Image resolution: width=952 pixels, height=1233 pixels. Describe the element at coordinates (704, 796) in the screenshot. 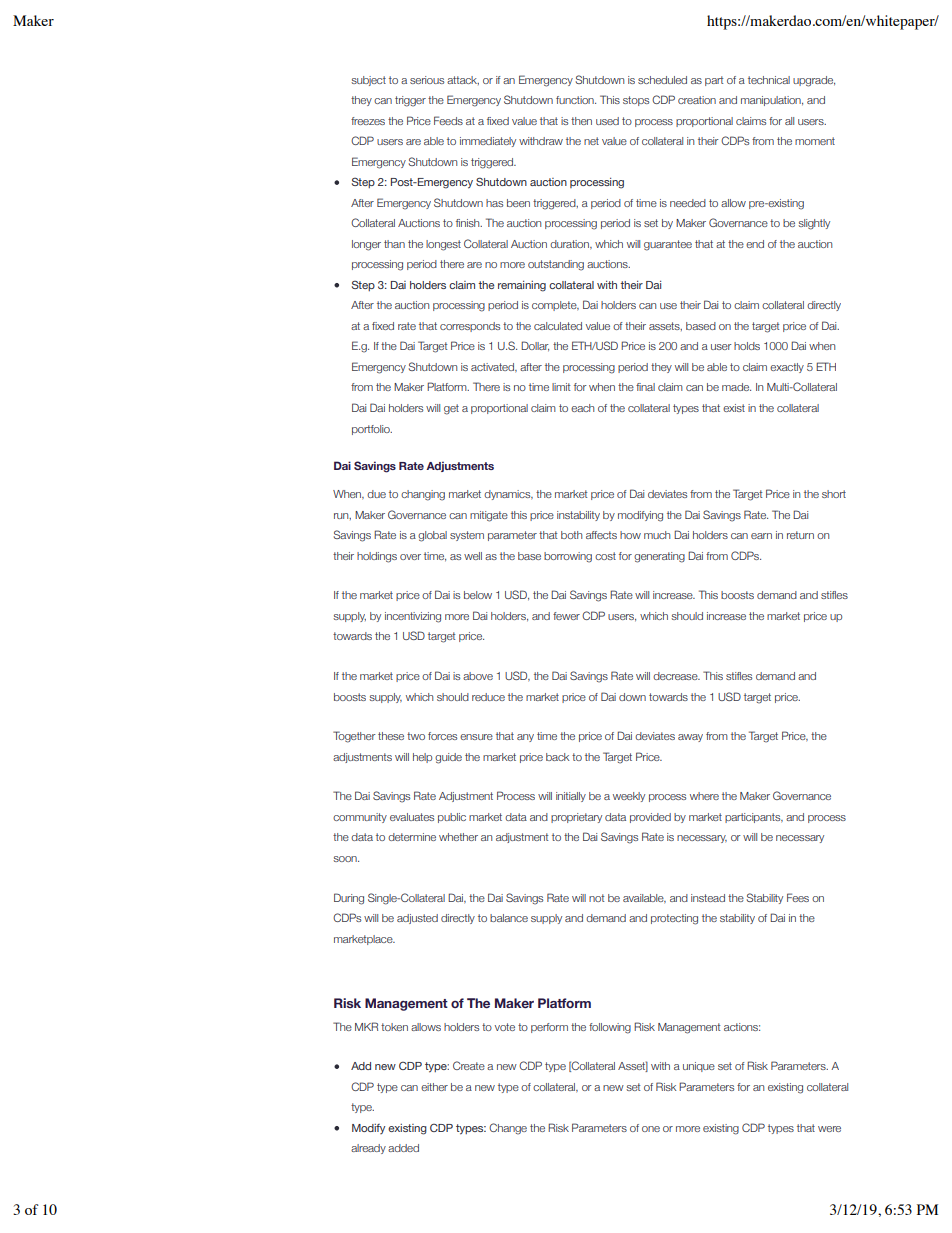

I see `where` at that location.
